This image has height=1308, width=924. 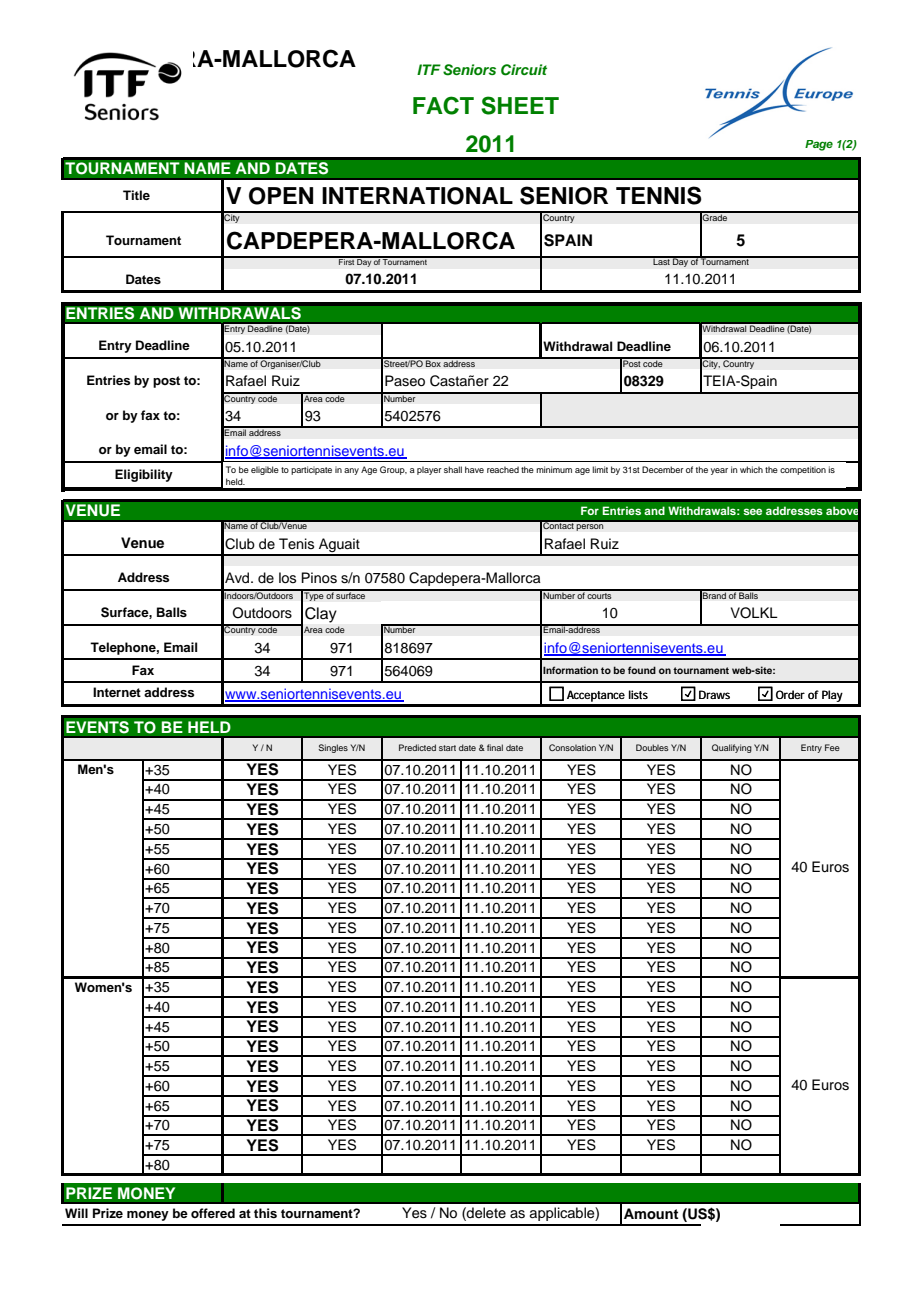 I want to click on which, so click(x=751, y=469).
